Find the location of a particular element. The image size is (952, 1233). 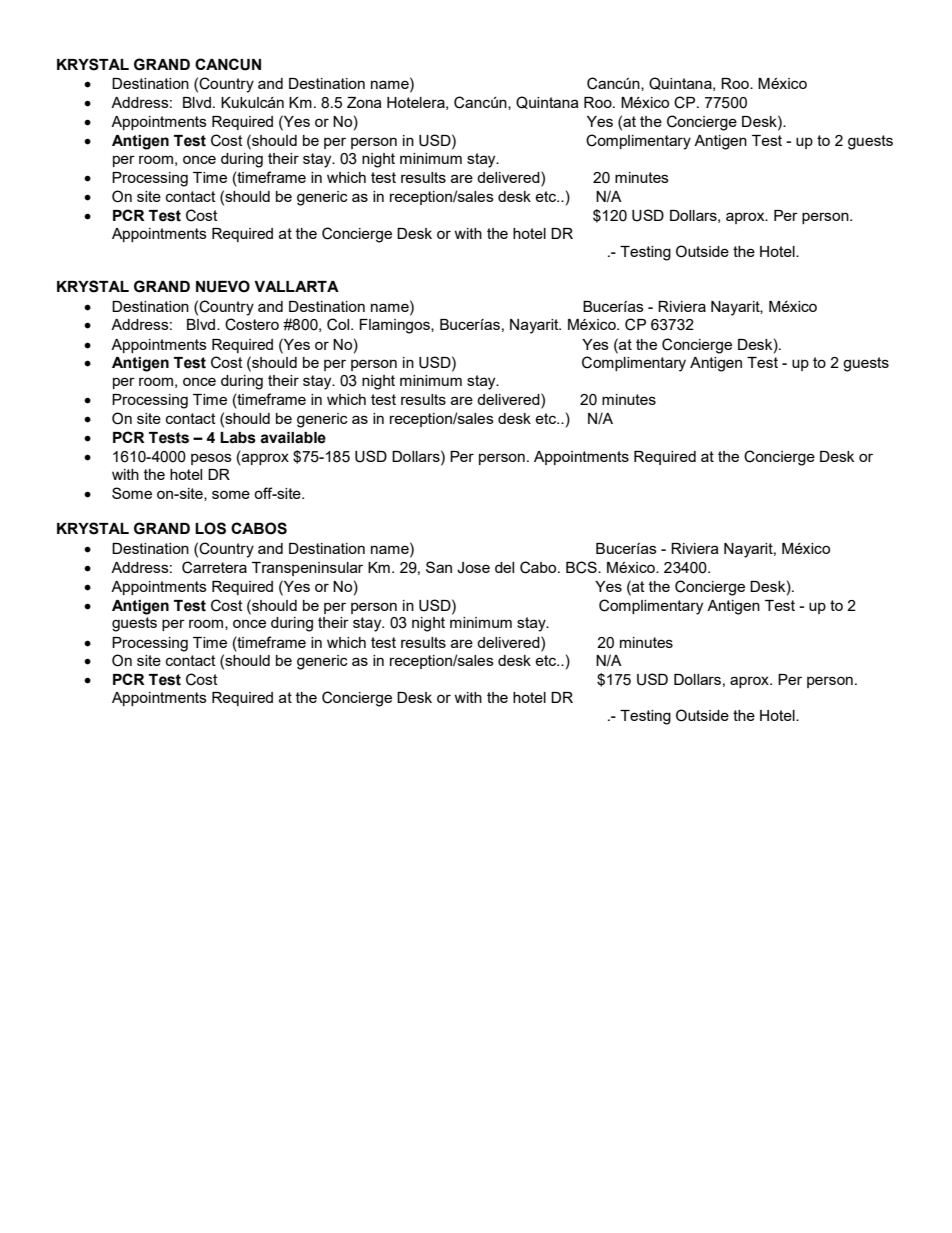

Col is located at coordinates (339, 324).
